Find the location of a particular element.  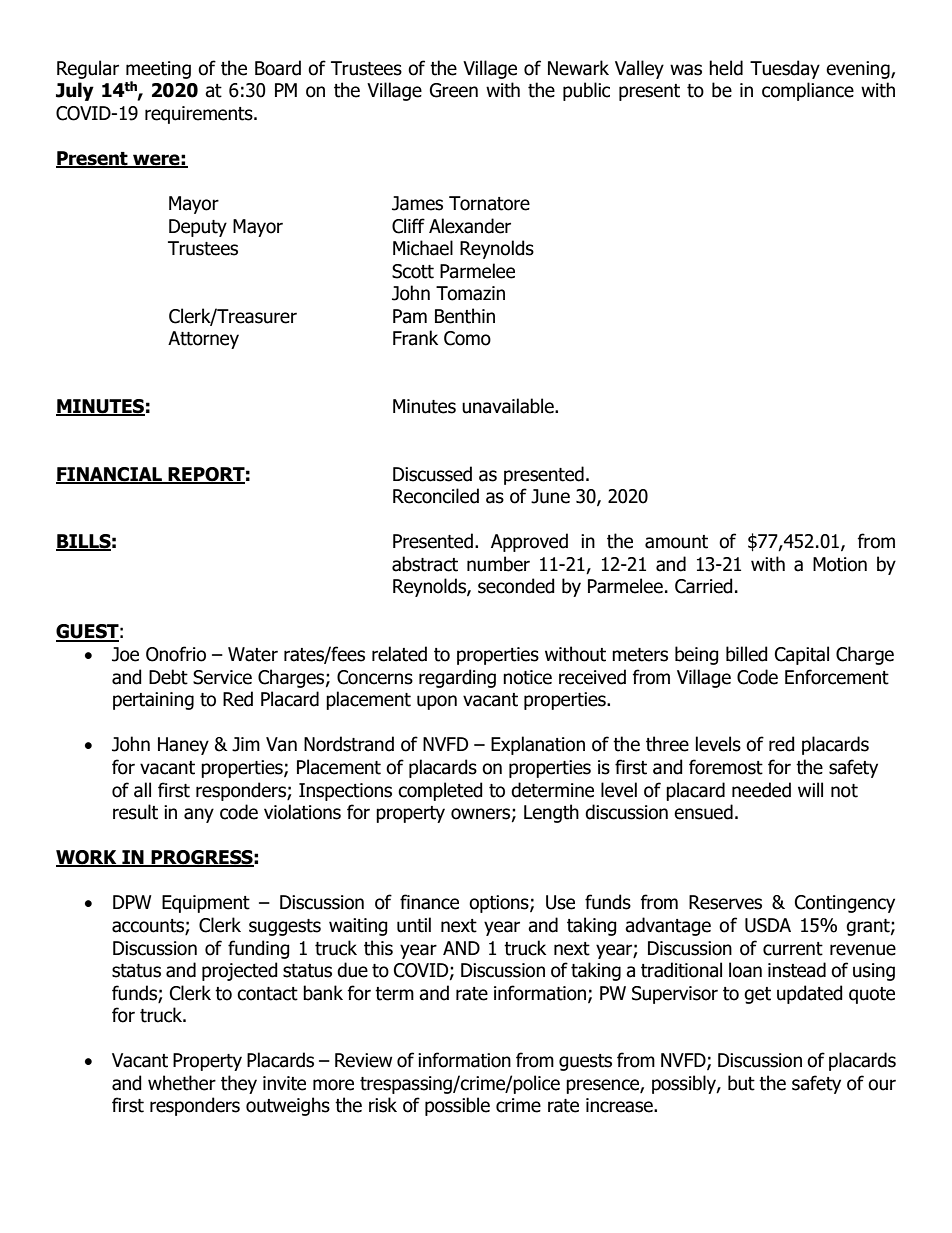

whether is located at coordinates (182, 1083).
